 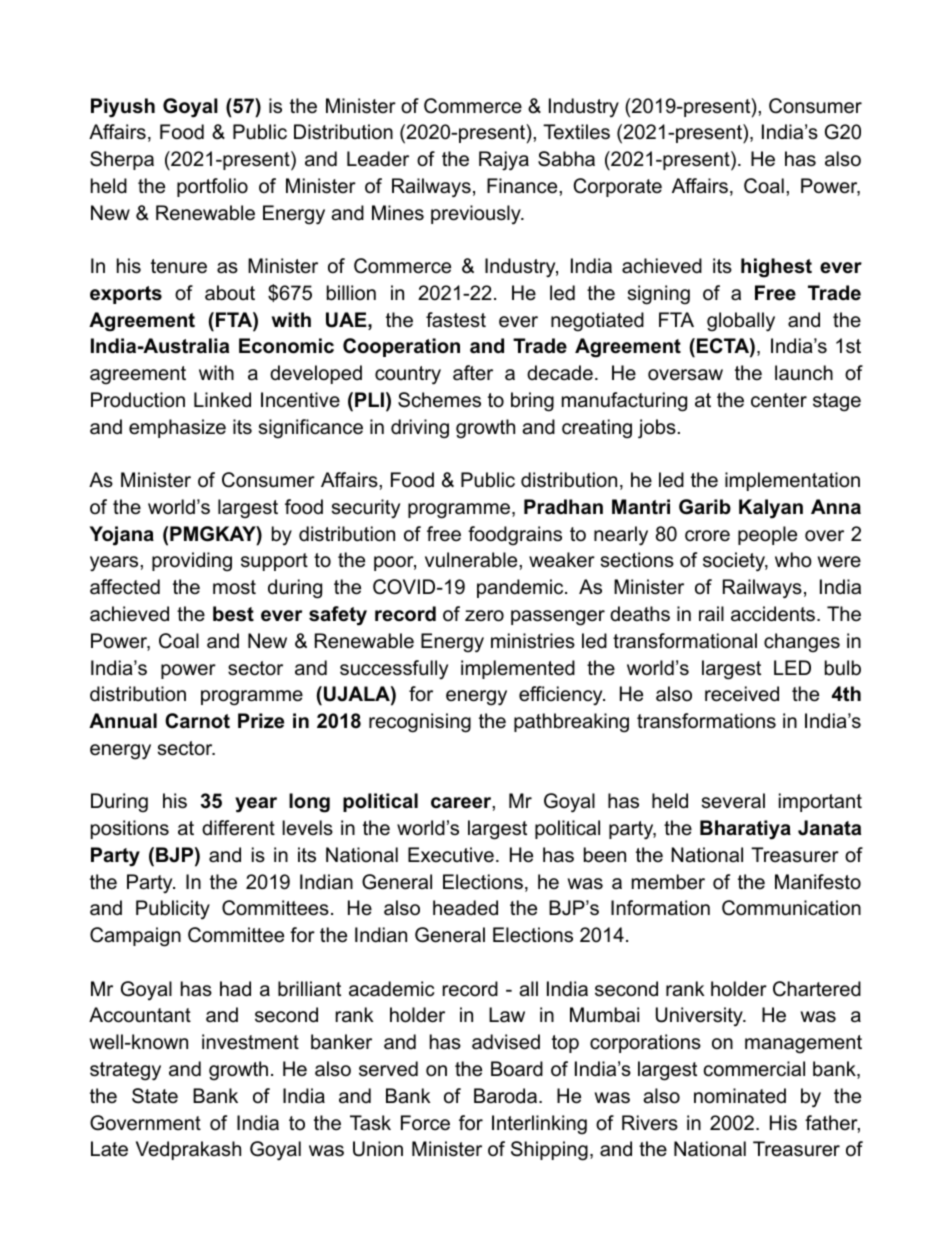 What do you see at coordinates (617, 187) in the image?
I see `Corporate` at bounding box center [617, 187].
